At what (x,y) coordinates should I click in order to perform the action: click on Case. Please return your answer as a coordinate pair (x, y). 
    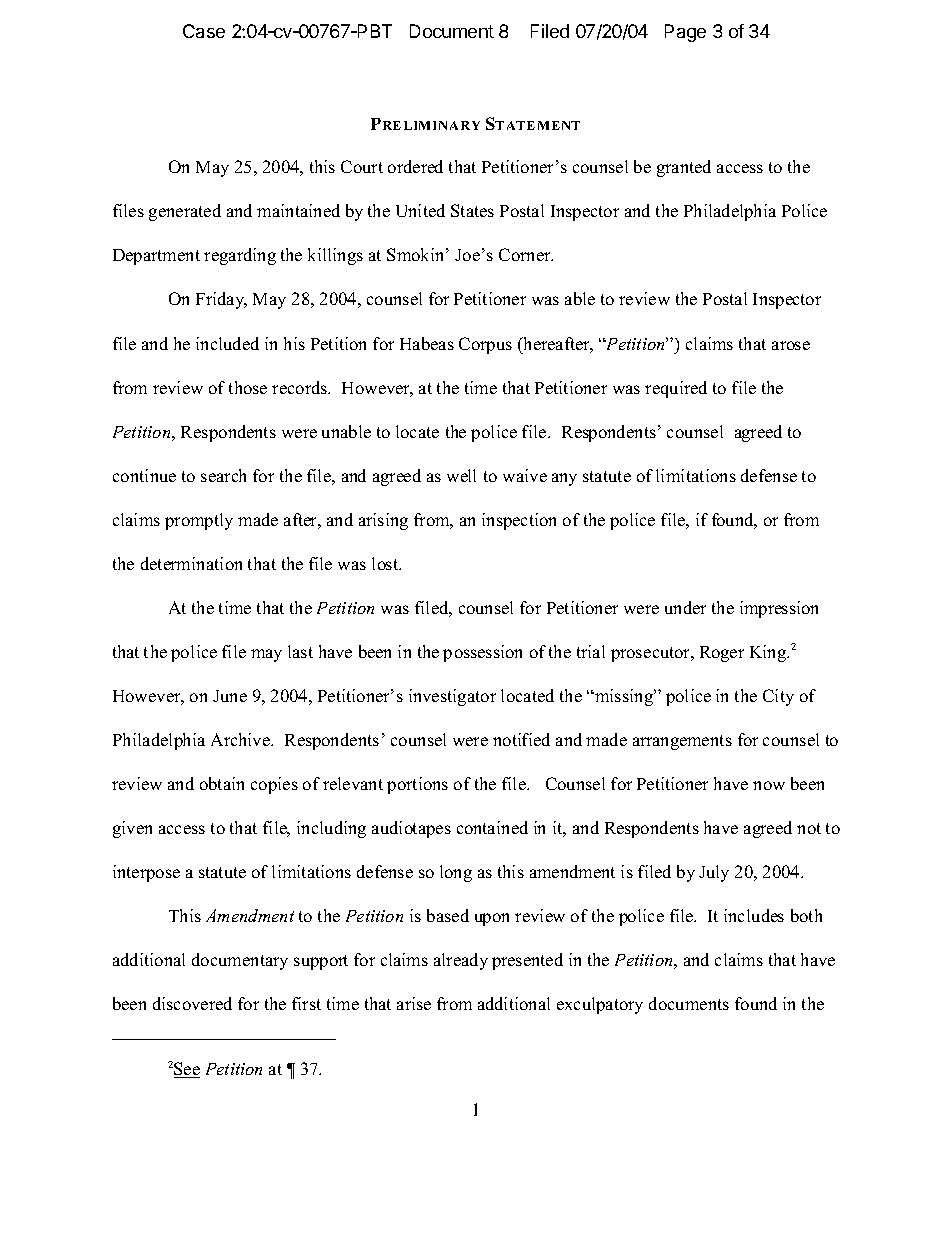
    Looking at the image, I should click on (204, 31).
